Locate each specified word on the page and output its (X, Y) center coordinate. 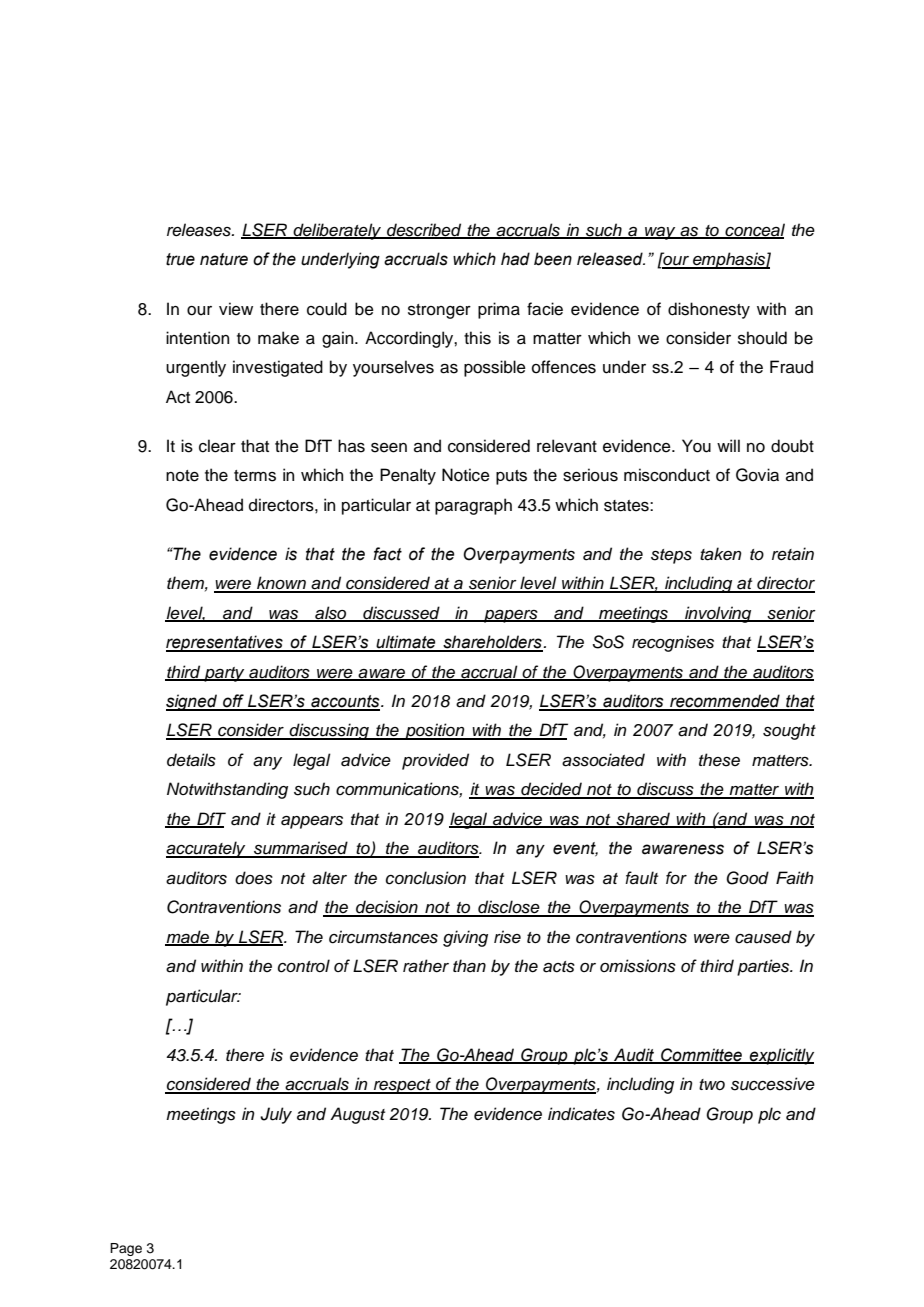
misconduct (667, 475)
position (435, 731)
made (188, 938)
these (719, 760)
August (357, 1115)
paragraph (473, 506)
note (182, 476)
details (191, 760)
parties (764, 967)
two (712, 1084)
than (469, 966)
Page (126, 1249)
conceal (754, 230)
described (424, 230)
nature (224, 259)
